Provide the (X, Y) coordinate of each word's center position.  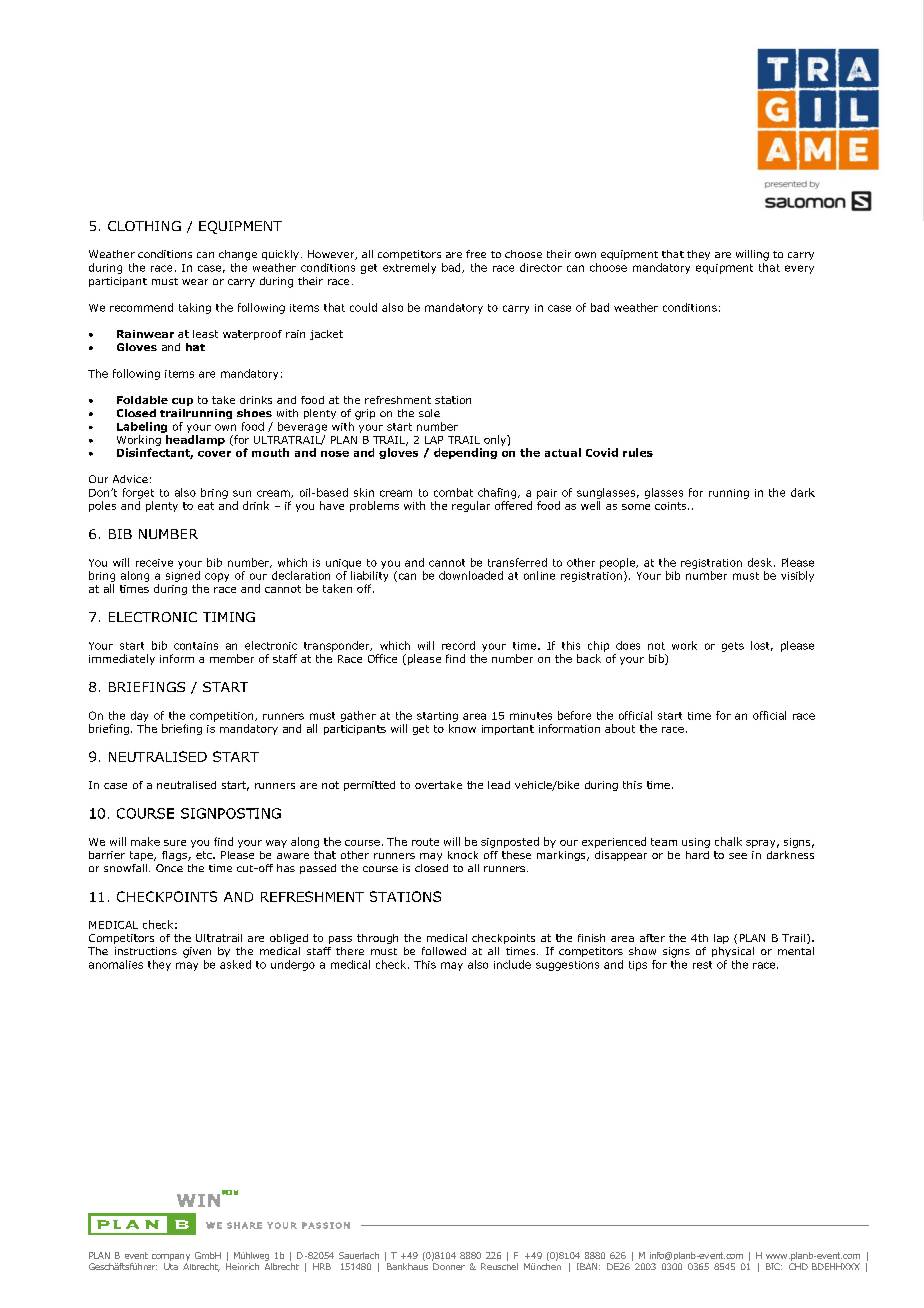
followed (444, 951)
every (799, 269)
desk (760, 562)
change (238, 255)
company (171, 1257)
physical (733, 952)
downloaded (471, 575)
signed (183, 576)
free (476, 254)
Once (169, 868)
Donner (449, 1266)
